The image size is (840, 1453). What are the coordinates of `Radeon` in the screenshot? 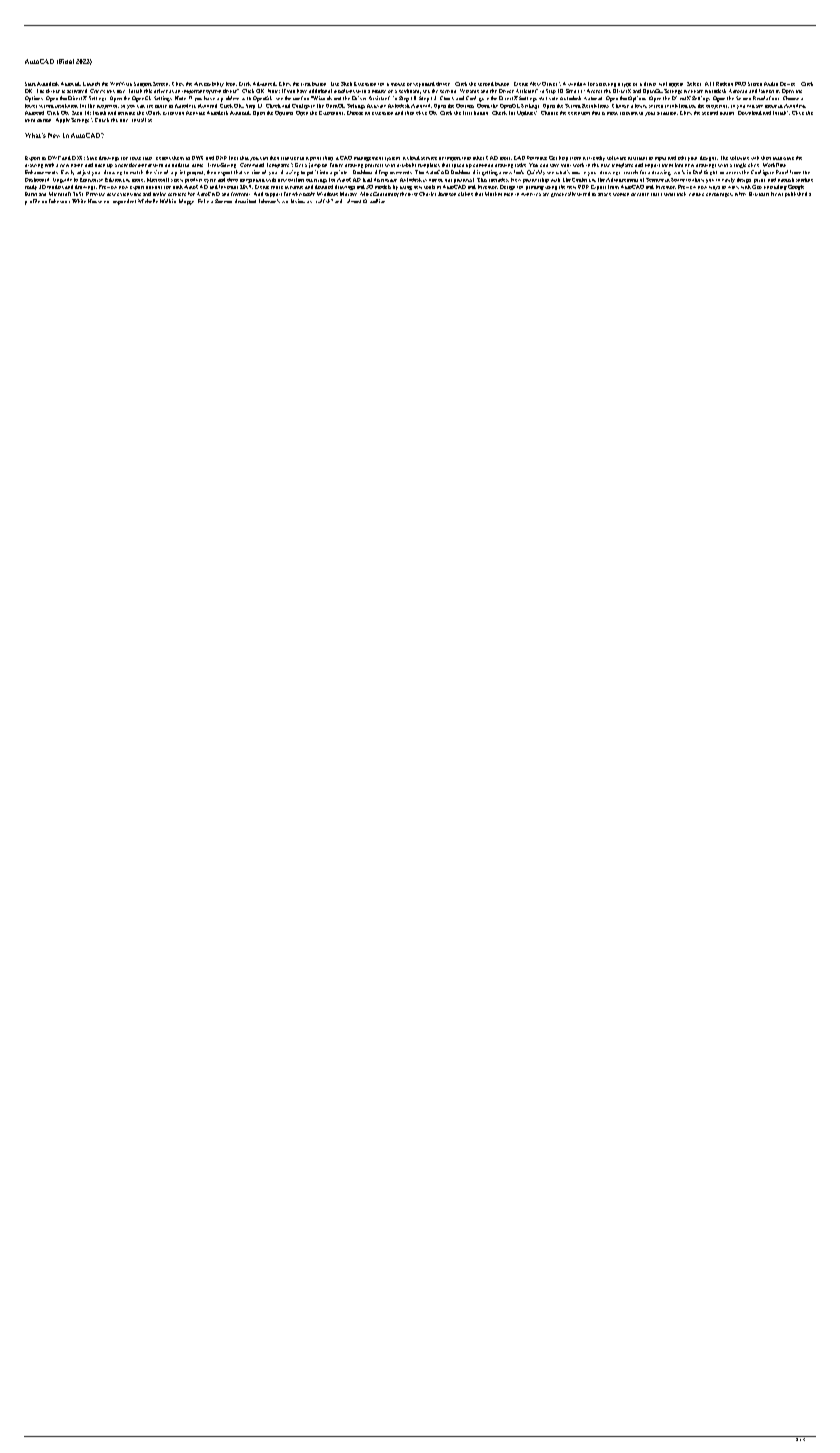 It's located at (724, 84).
